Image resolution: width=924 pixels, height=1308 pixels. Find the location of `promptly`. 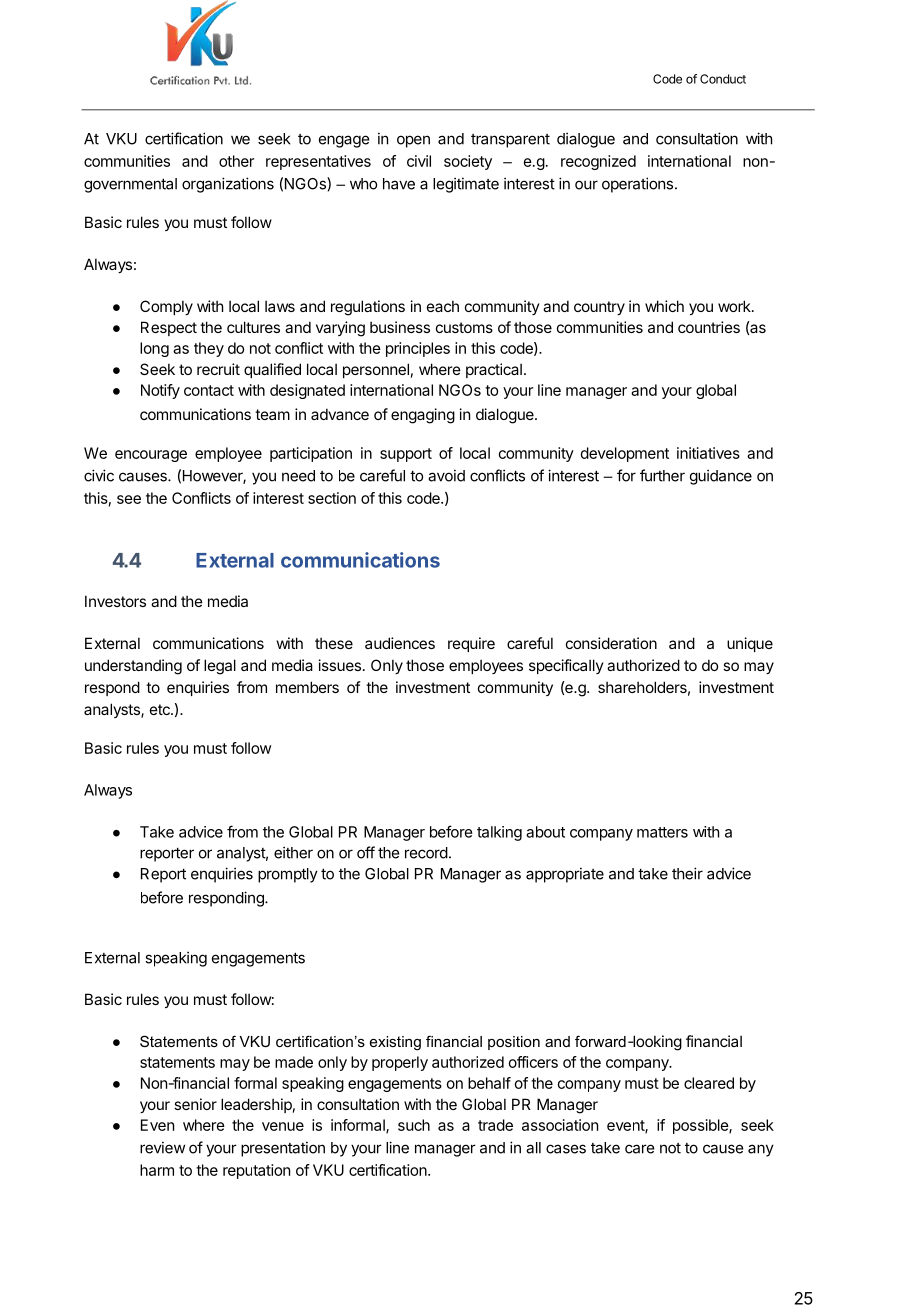

promptly is located at coordinates (288, 875).
